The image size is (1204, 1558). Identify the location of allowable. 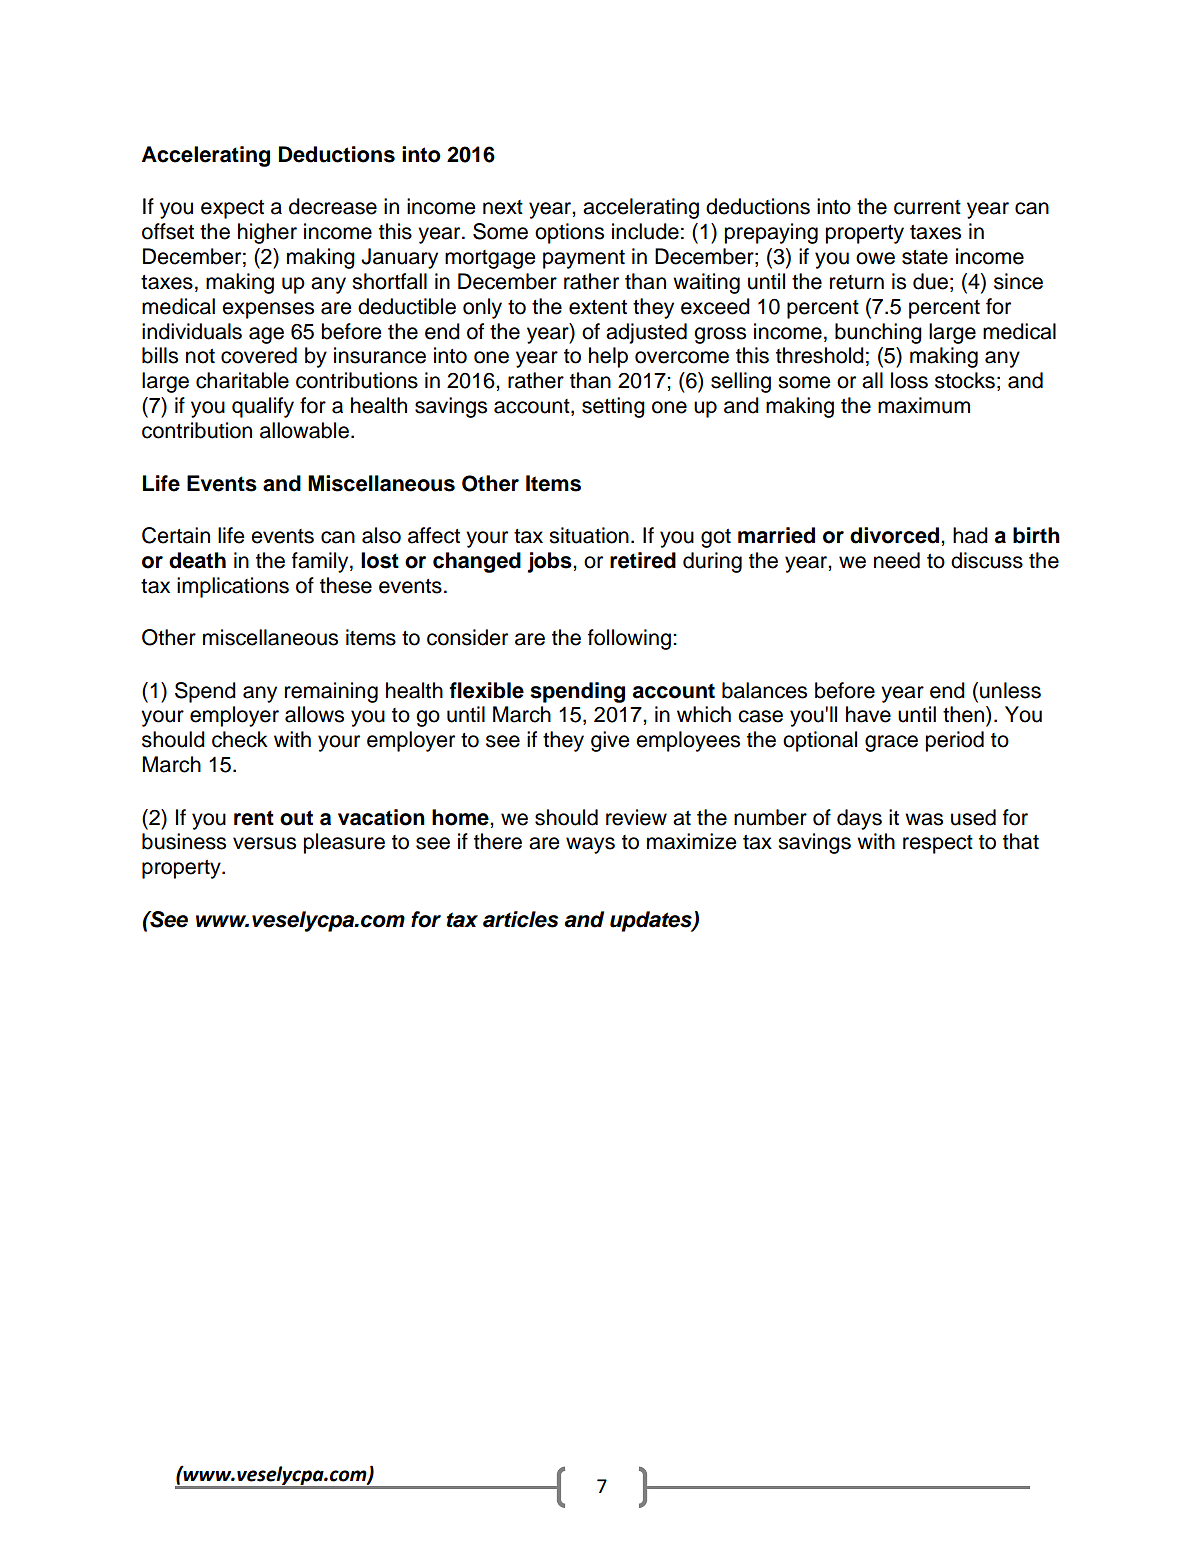
(304, 430).
